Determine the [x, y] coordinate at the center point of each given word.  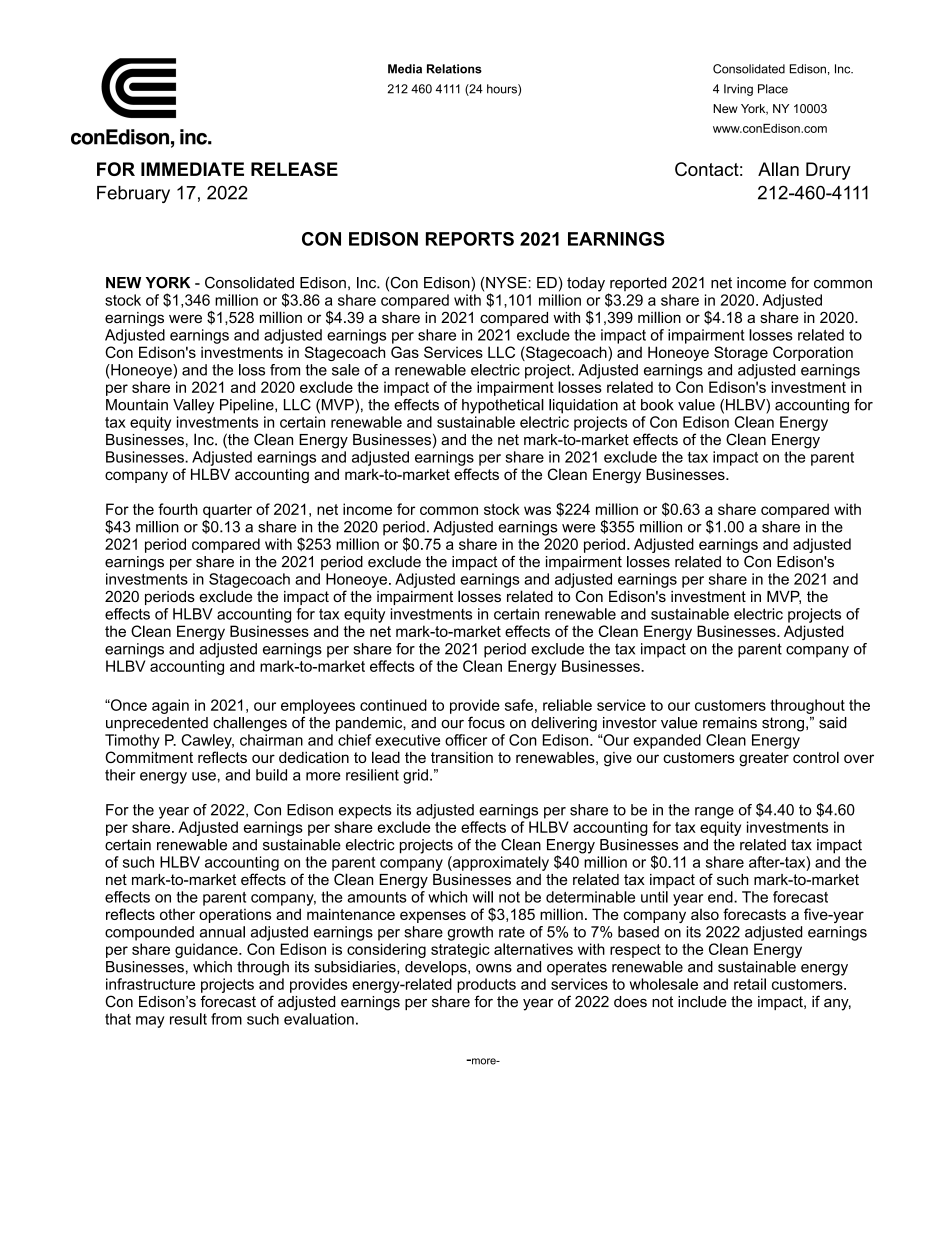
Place [773, 89]
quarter [227, 511]
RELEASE [294, 169]
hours [503, 90]
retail [750, 984]
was [537, 510]
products [486, 985]
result [188, 1019]
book [657, 405]
